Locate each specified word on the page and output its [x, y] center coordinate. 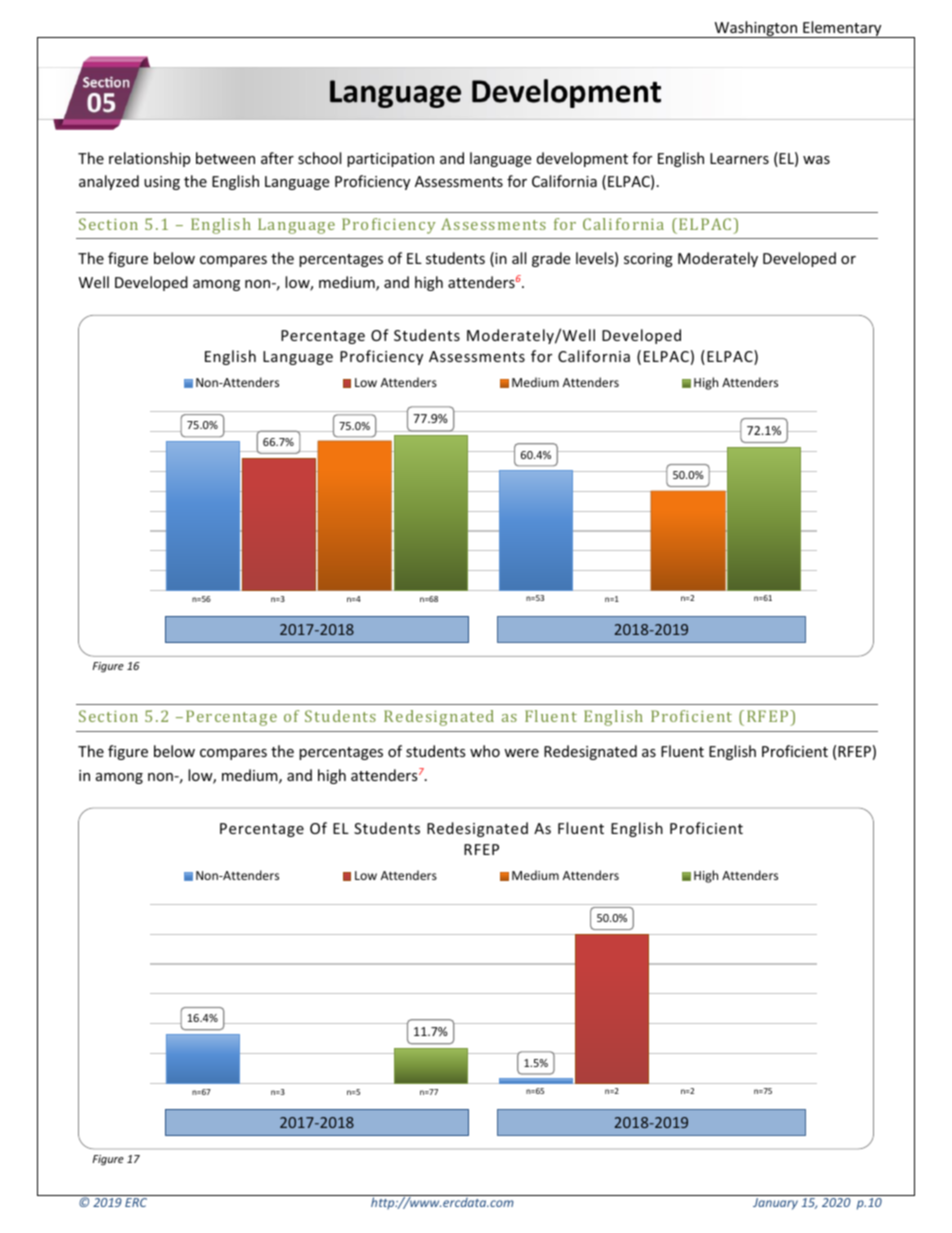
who [485, 751]
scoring [648, 260]
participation [390, 160]
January [775, 1204]
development [582, 159]
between [225, 158]
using [162, 183]
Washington [756, 29]
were [521, 753]
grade [551, 259]
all [519, 258]
